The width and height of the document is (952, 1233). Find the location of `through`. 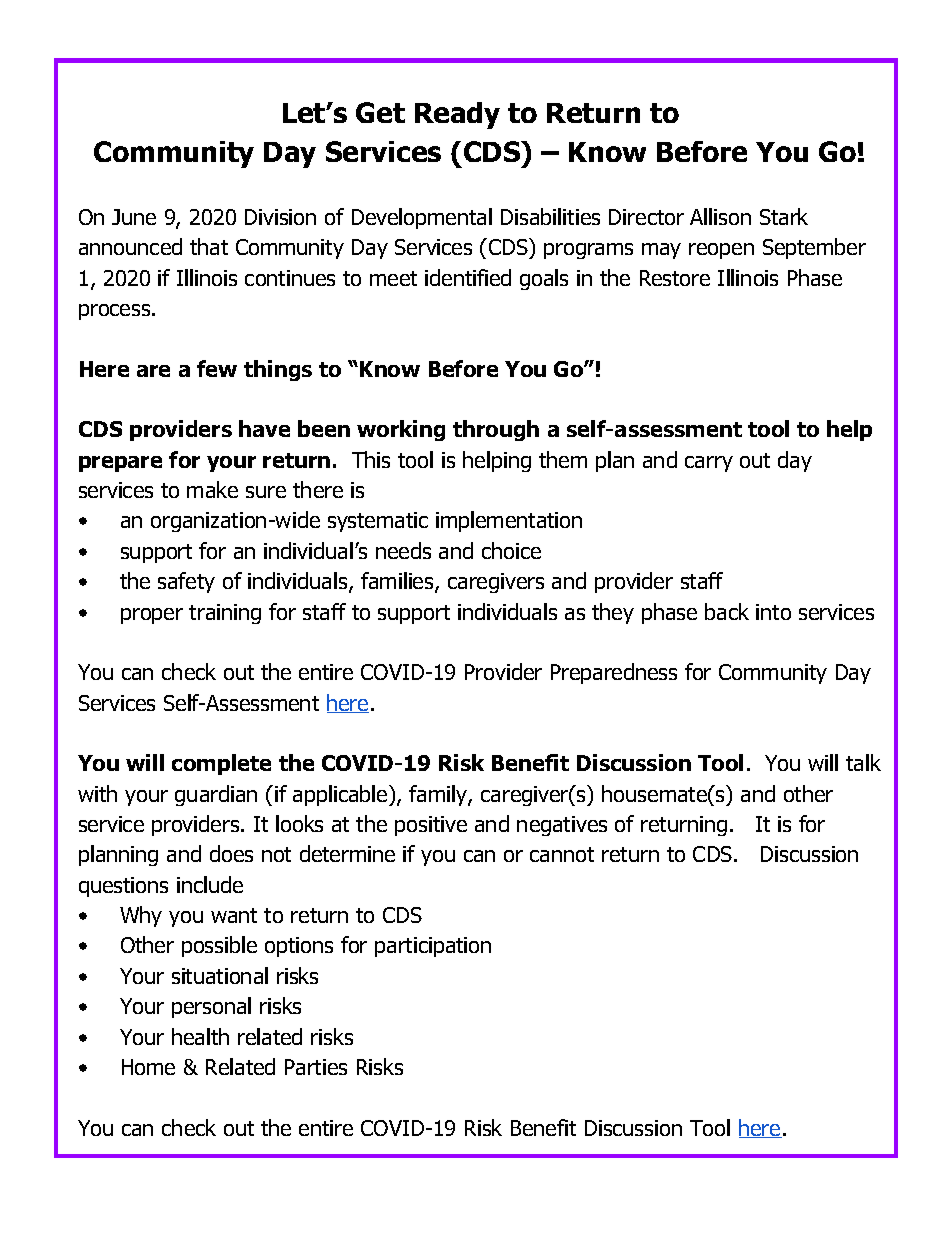

through is located at coordinates (496, 430).
